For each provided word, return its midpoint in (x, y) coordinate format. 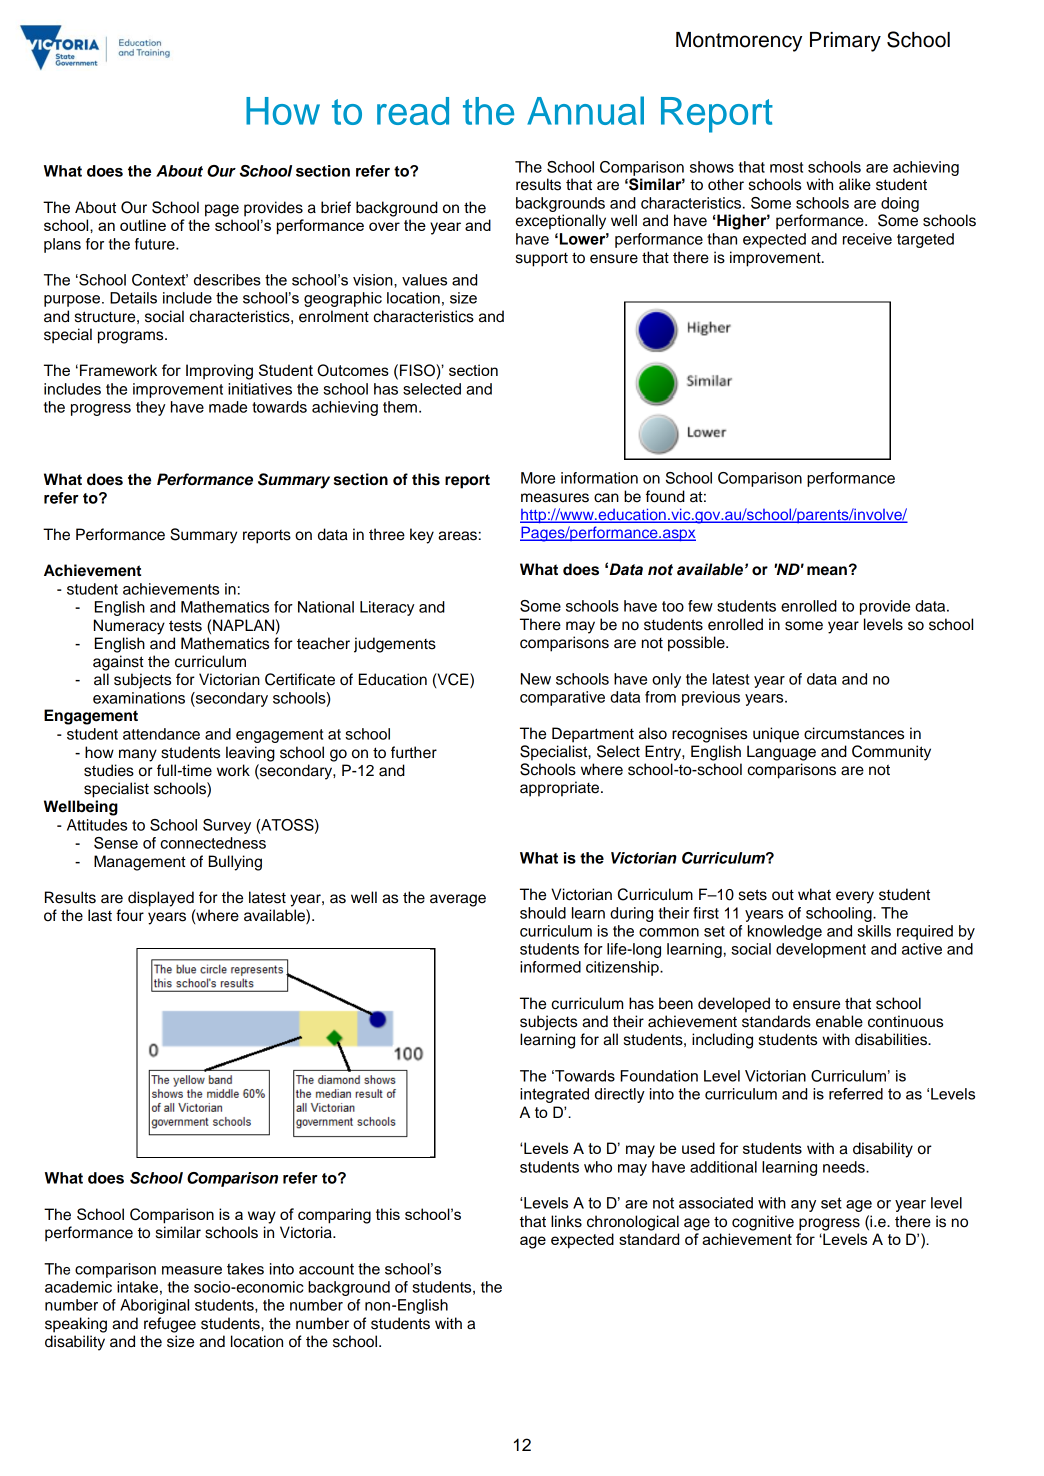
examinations (139, 698)
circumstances (854, 733)
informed (550, 967)
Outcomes (353, 370)
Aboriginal (154, 1306)
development (821, 950)
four (130, 915)
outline (143, 225)
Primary (845, 42)
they (151, 408)
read (413, 111)
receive (867, 239)
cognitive (763, 1223)
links (566, 1221)
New (536, 679)
